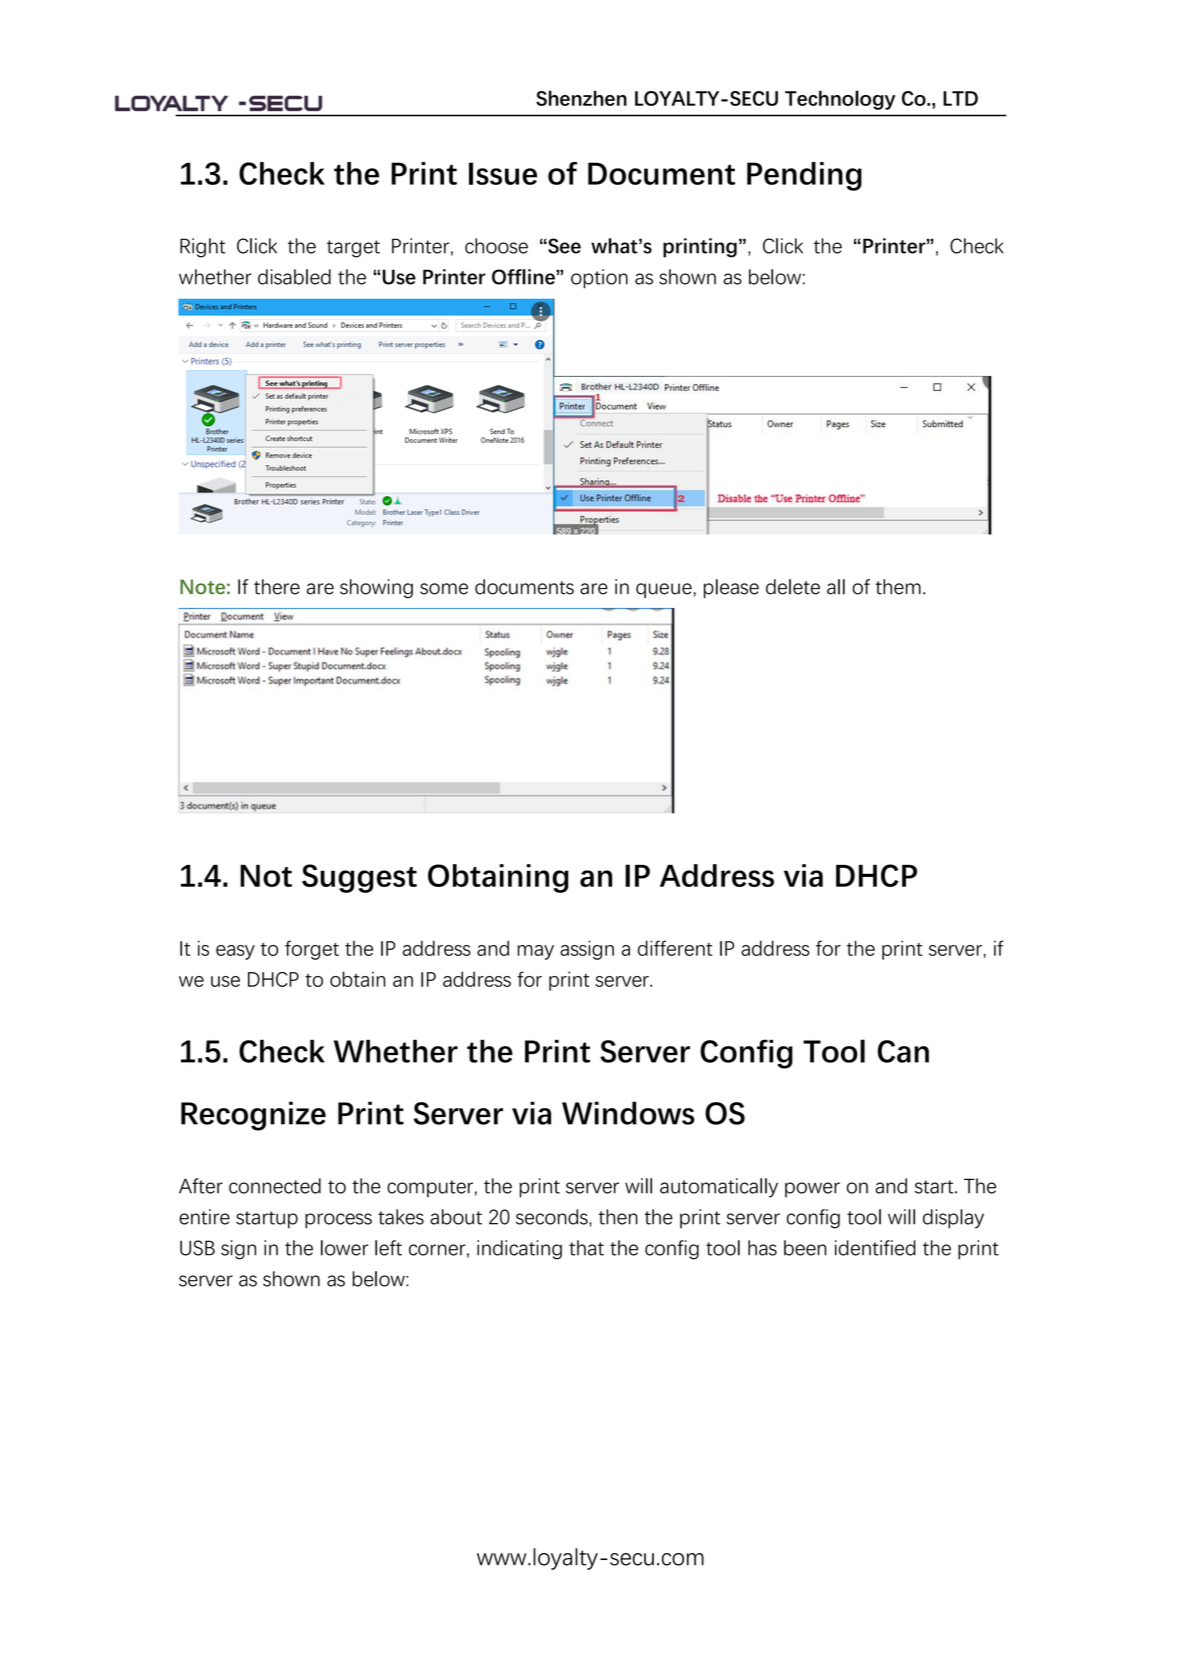 The height and width of the screenshot is (1672, 1182). I want to click on Technology, so click(840, 100).
